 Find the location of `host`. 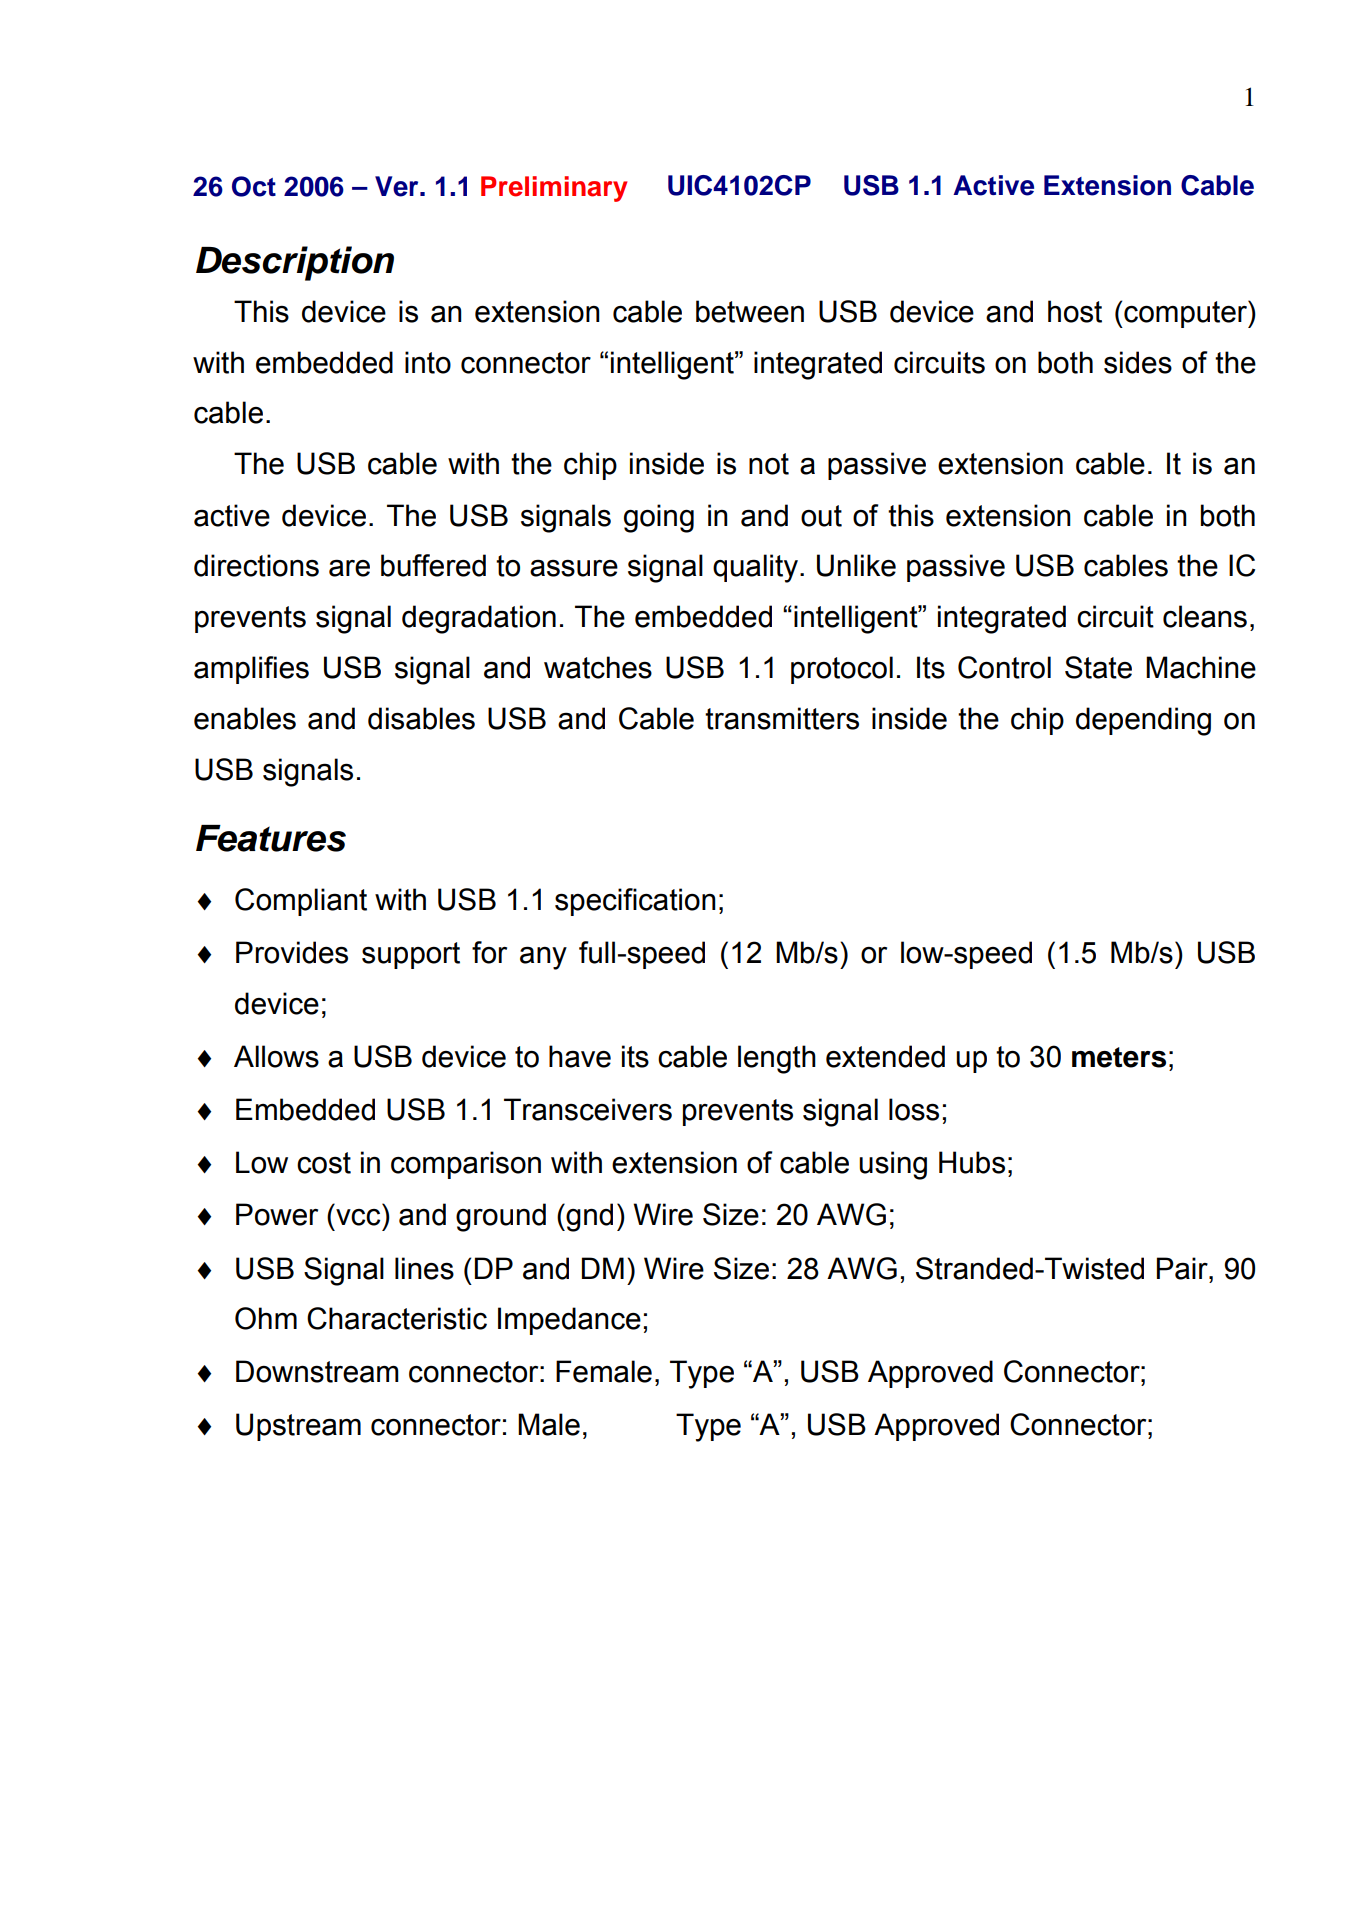

host is located at coordinates (1075, 311).
